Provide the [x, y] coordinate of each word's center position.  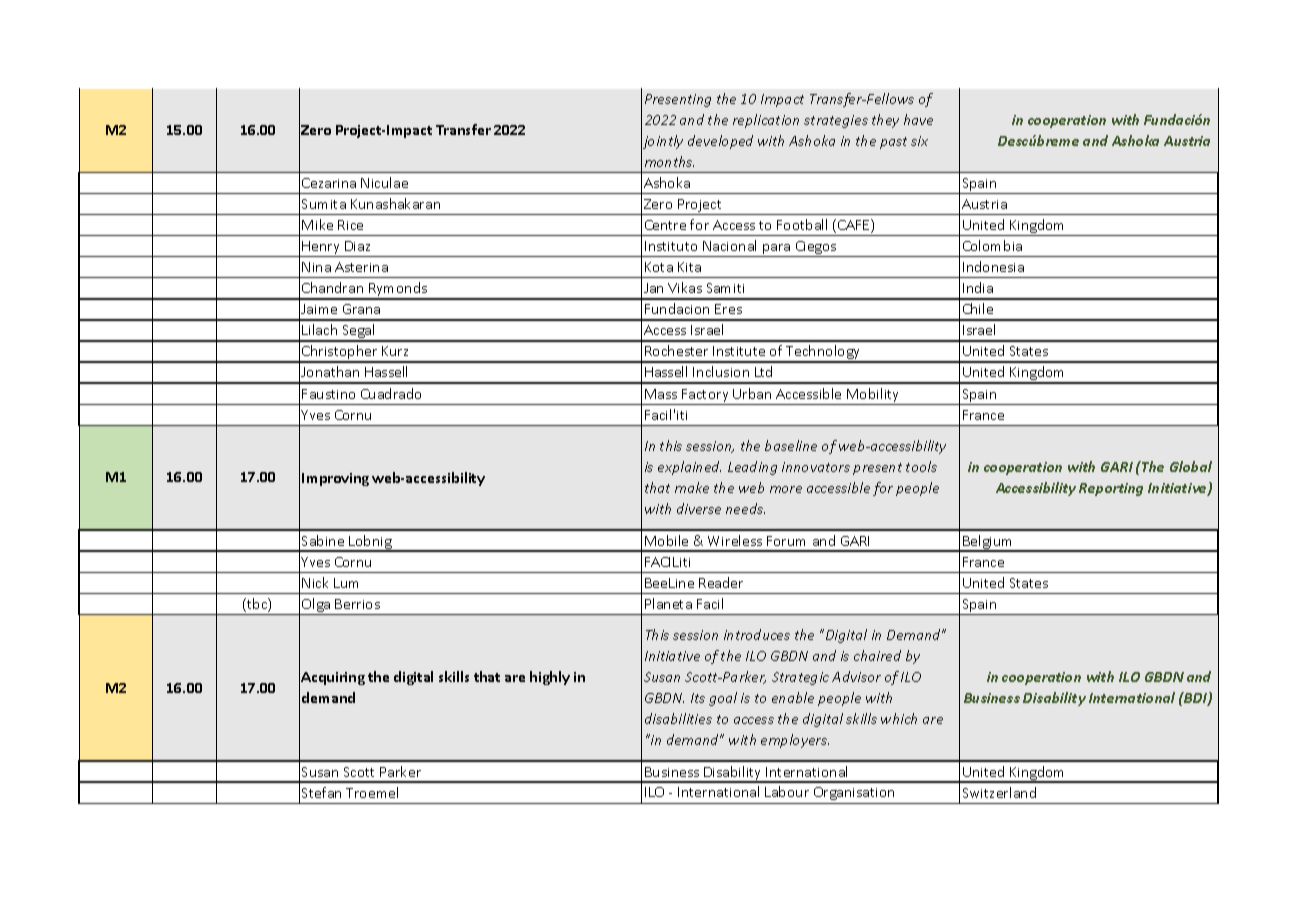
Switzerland [999, 792]
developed [720, 142]
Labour [787, 791]
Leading [752, 468]
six [919, 141]
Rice [350, 225]
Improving [335, 479]
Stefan [321, 792]
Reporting [1111, 489]
